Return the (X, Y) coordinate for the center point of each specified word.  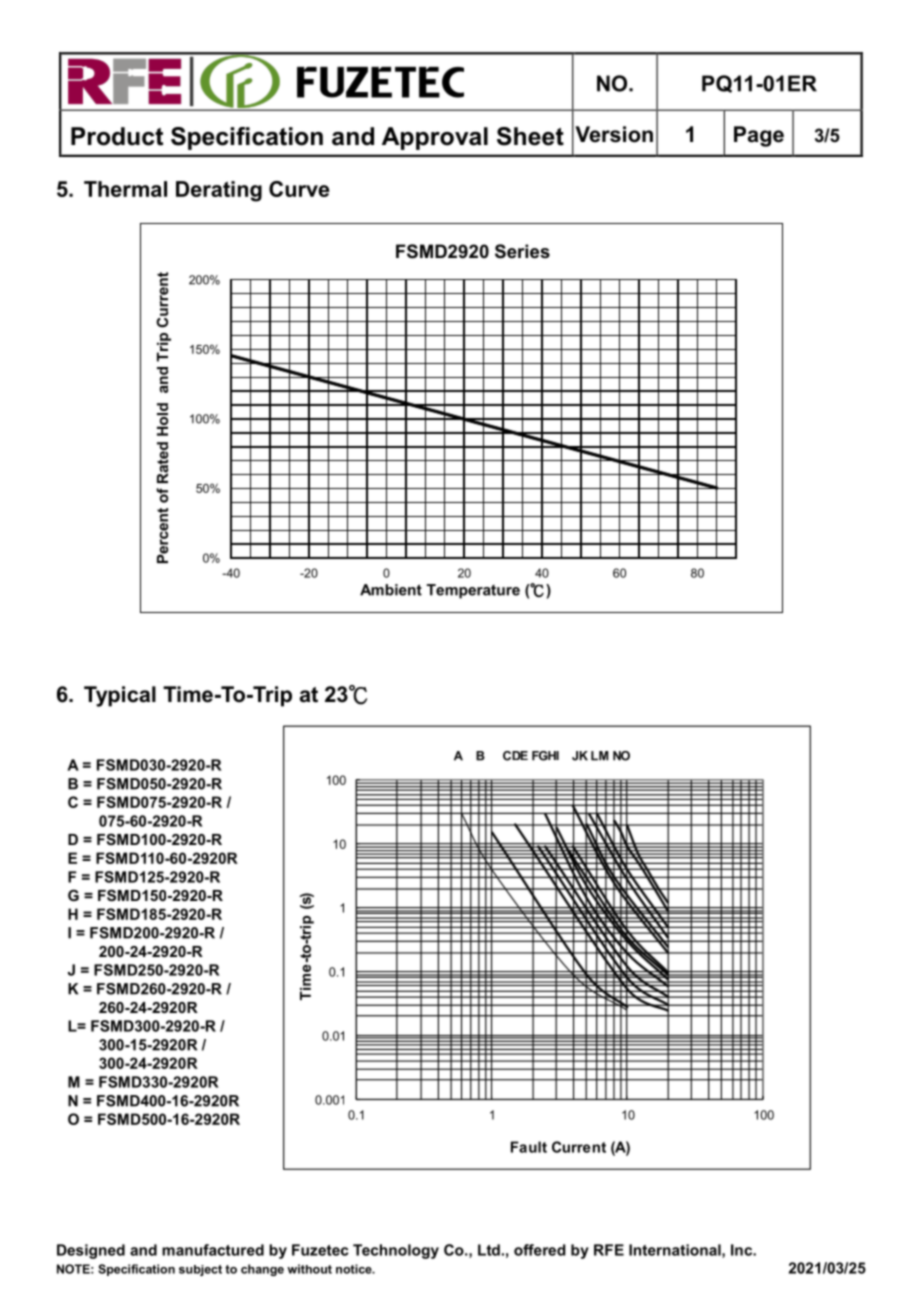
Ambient (391, 590)
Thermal (125, 189)
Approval (435, 138)
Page (759, 136)
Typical (120, 696)
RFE (609, 1250)
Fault (529, 1147)
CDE (515, 756)
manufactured (213, 1250)
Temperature (473, 591)
